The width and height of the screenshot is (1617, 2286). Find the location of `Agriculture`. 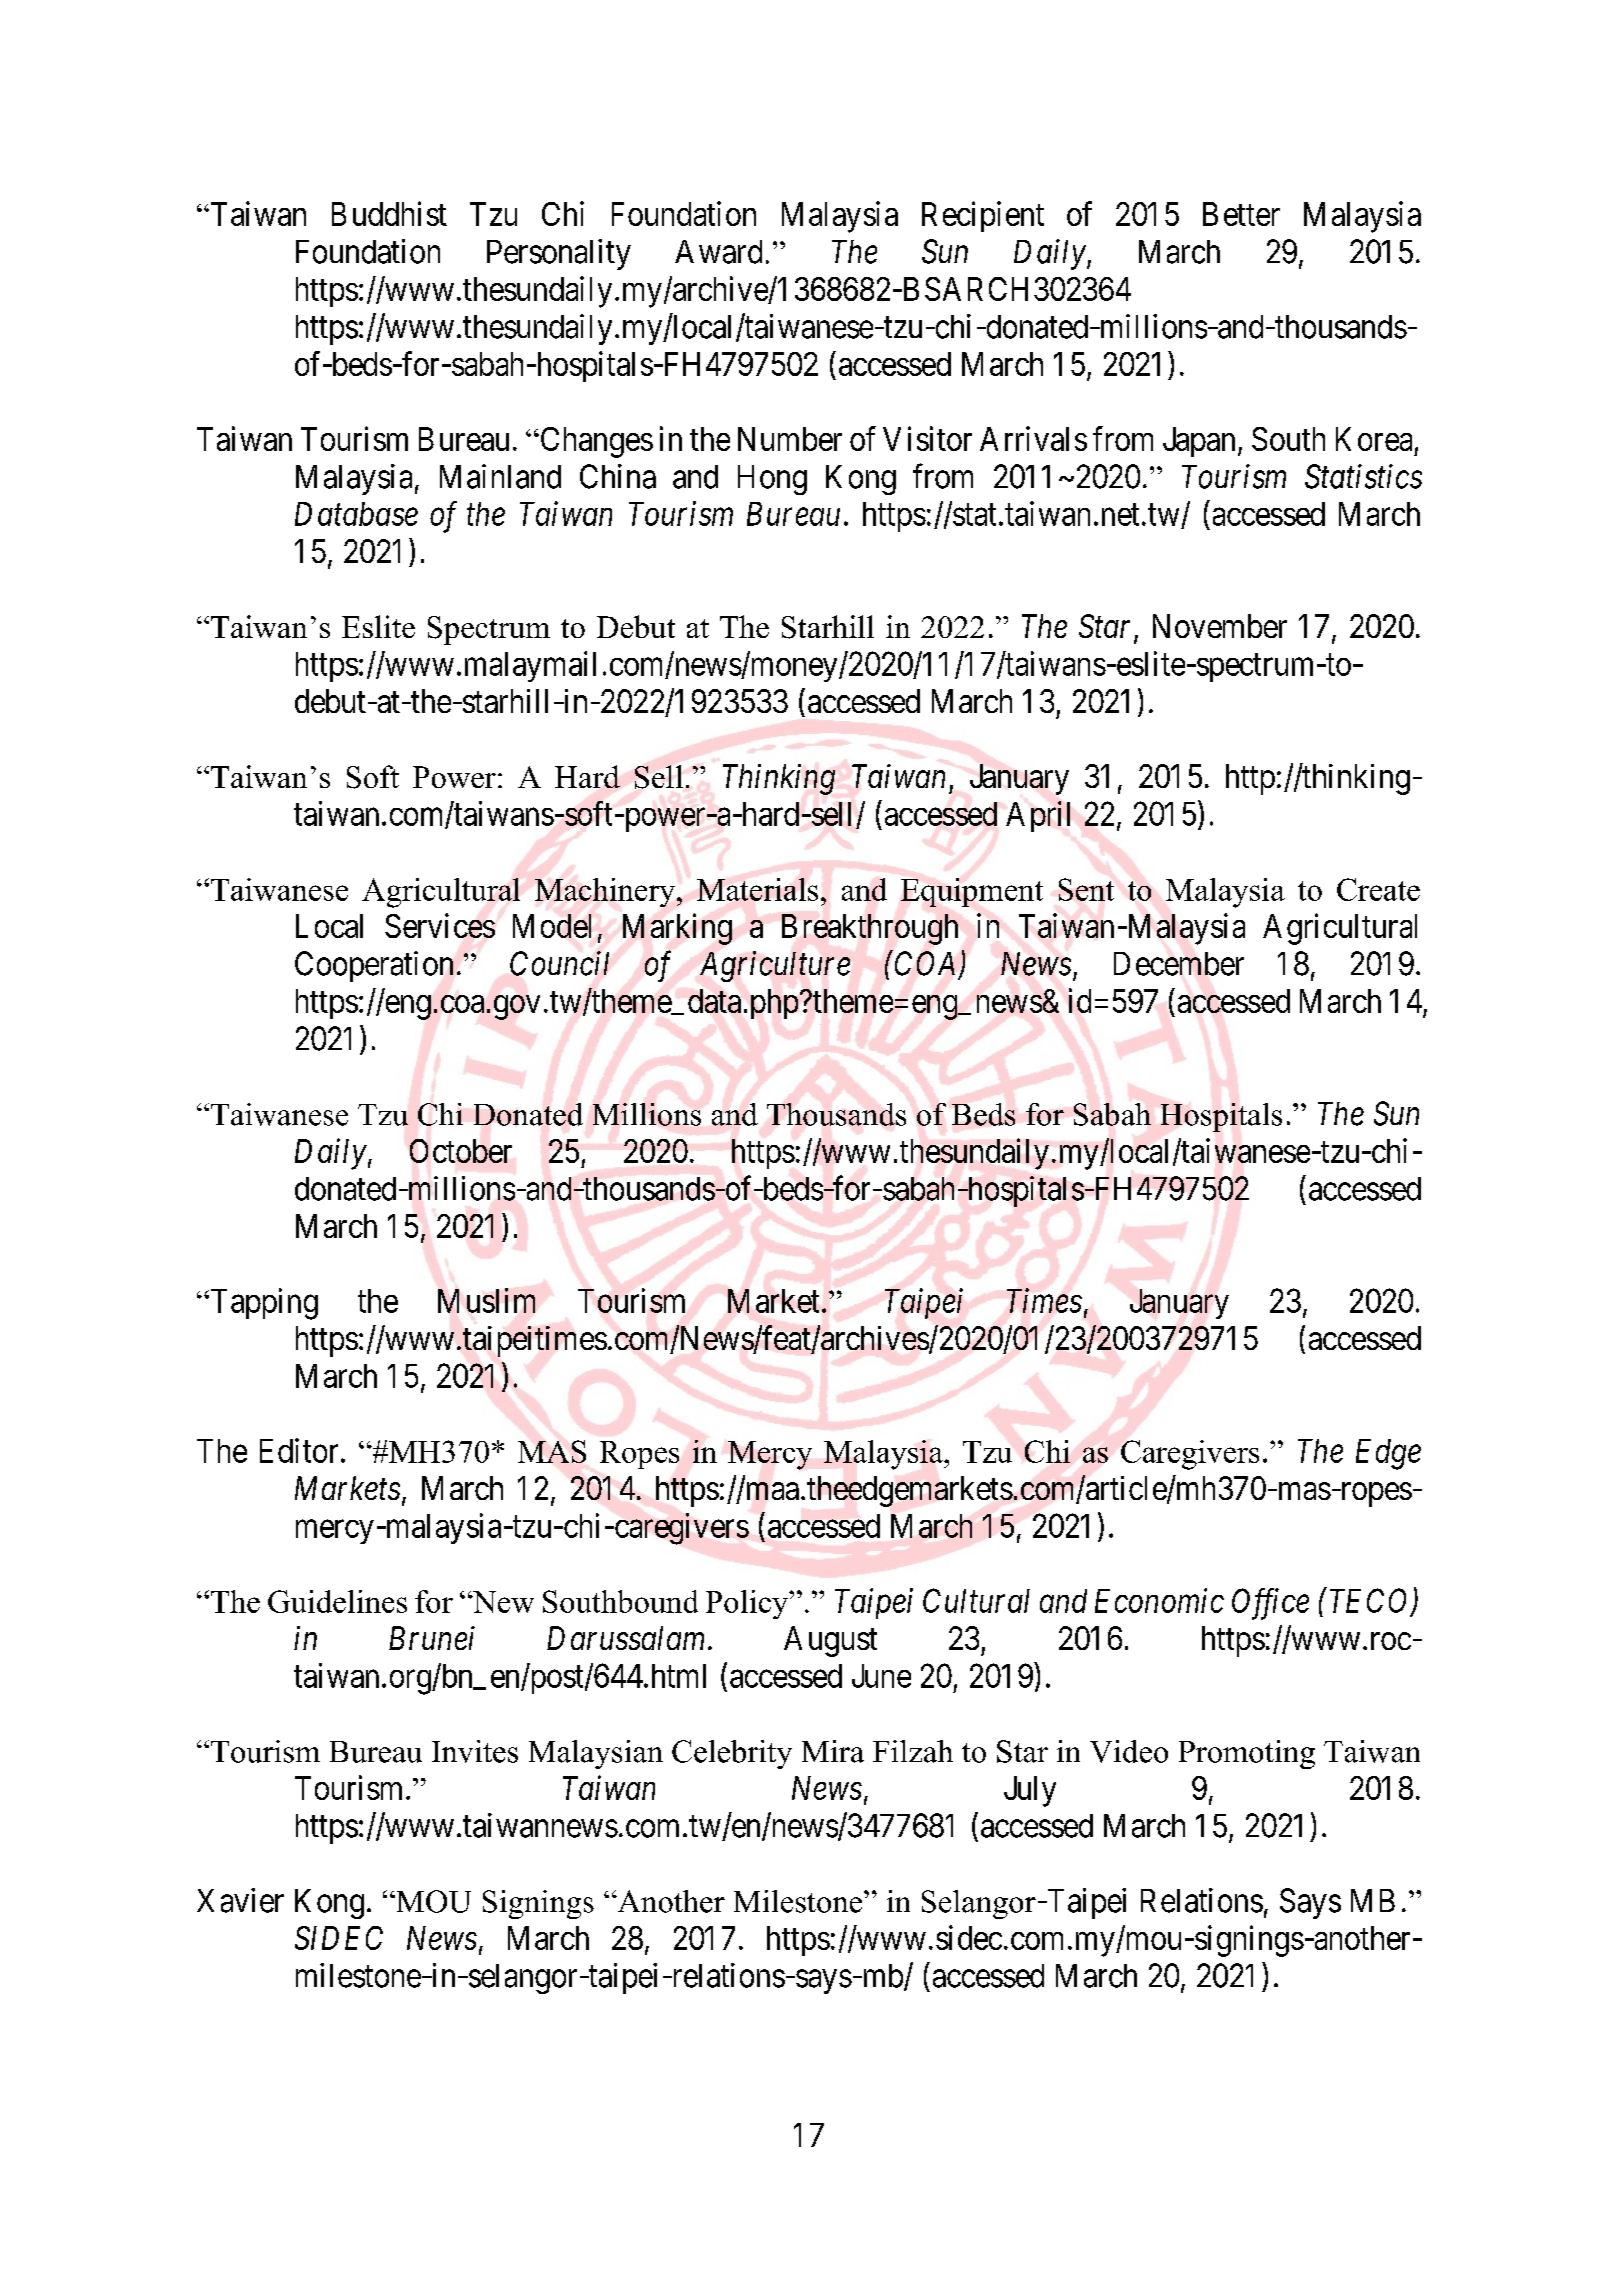

Agriculture is located at coordinates (775, 966).
